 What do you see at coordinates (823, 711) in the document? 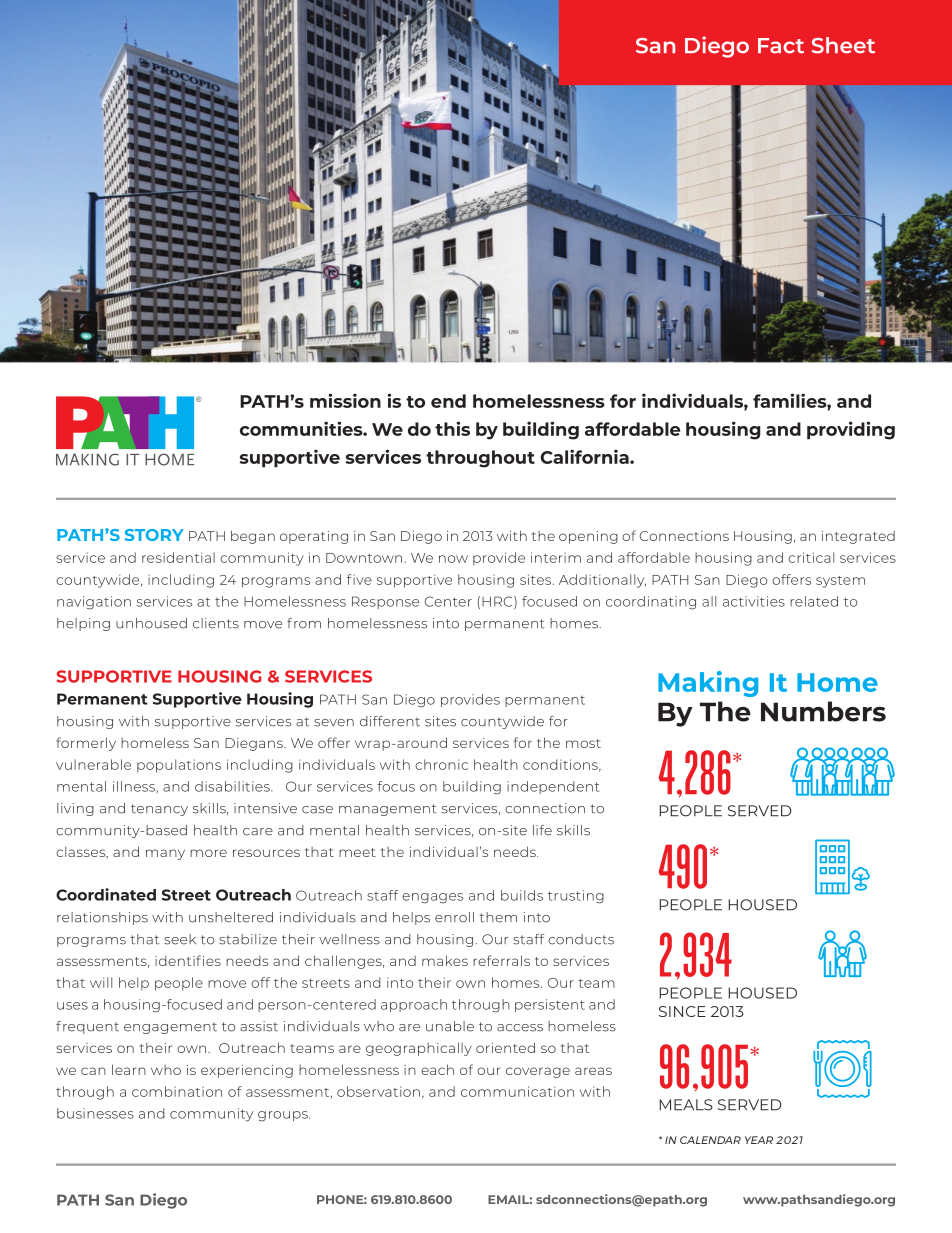
I see `Numbers` at bounding box center [823, 711].
